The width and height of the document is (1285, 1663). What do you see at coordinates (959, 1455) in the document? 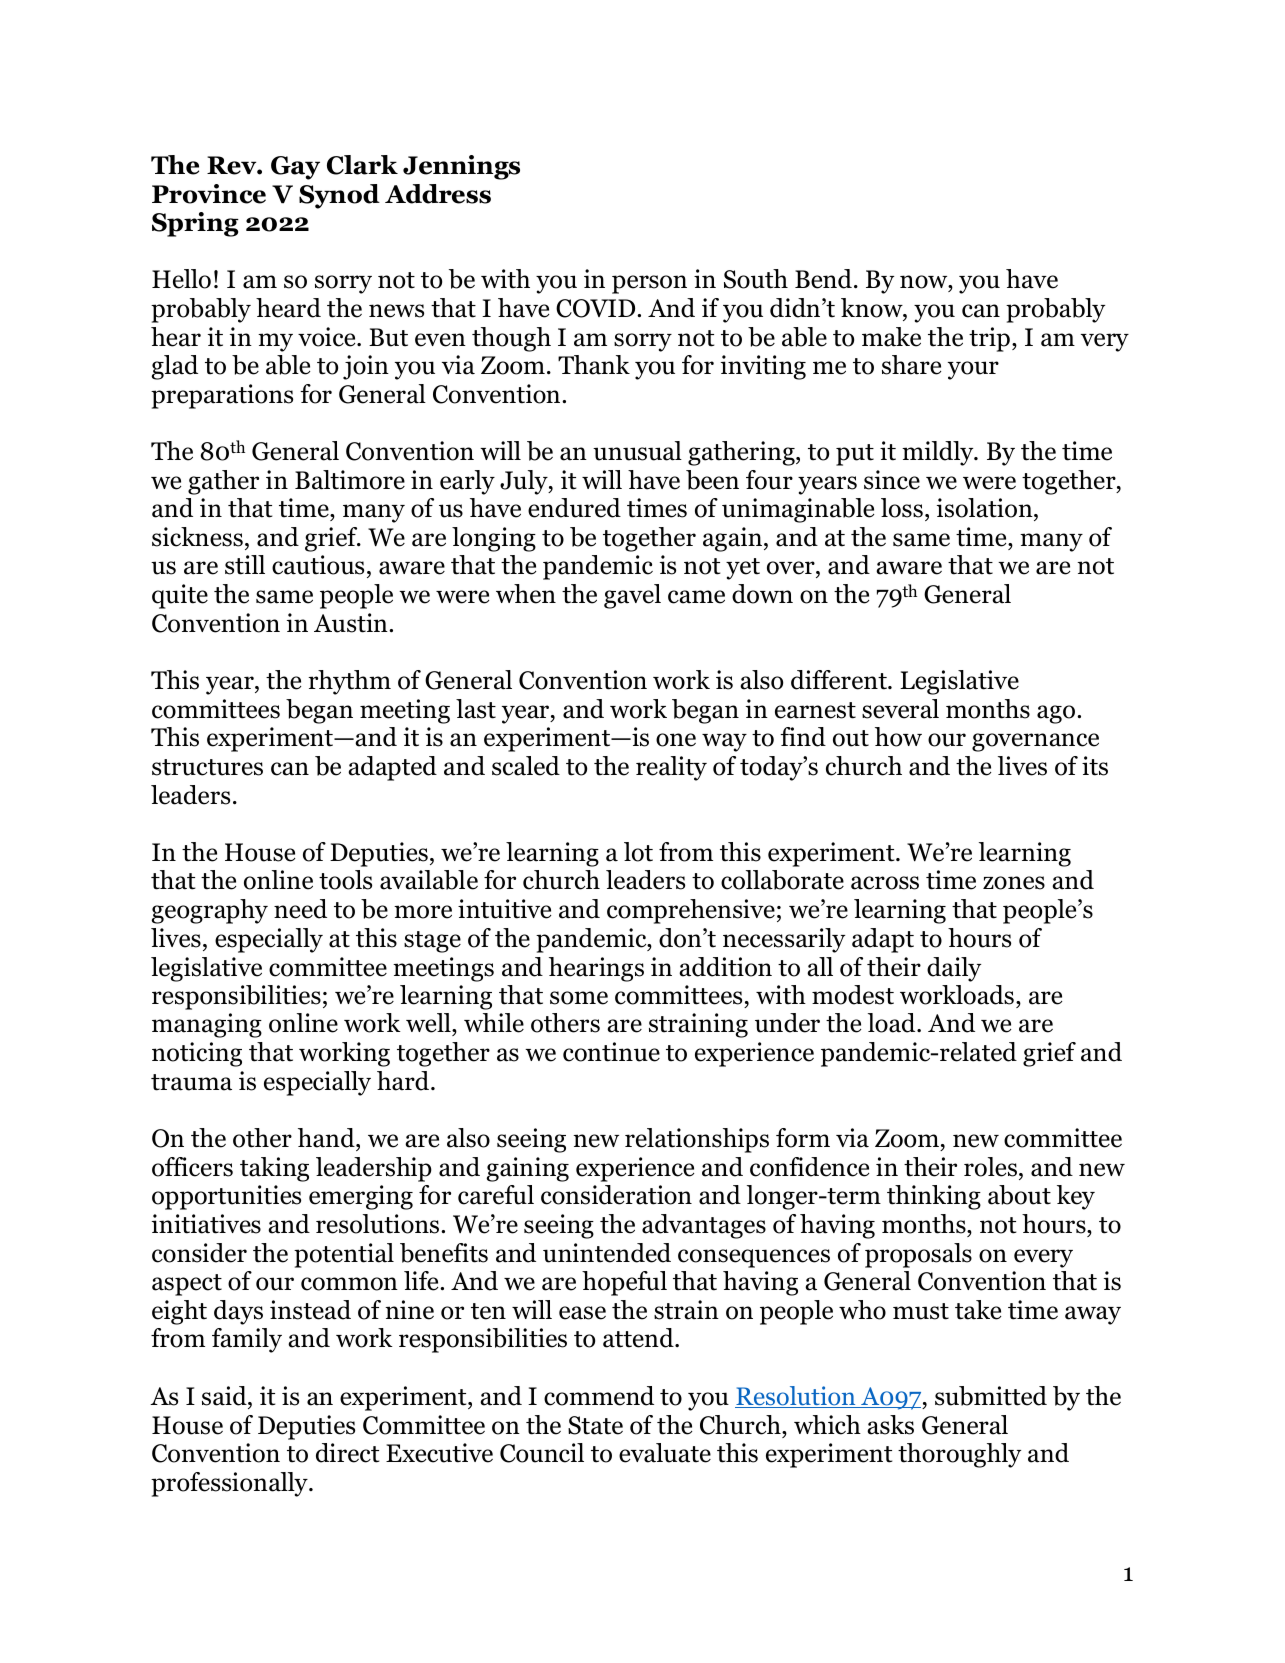
I see `thoroughly` at bounding box center [959, 1455].
